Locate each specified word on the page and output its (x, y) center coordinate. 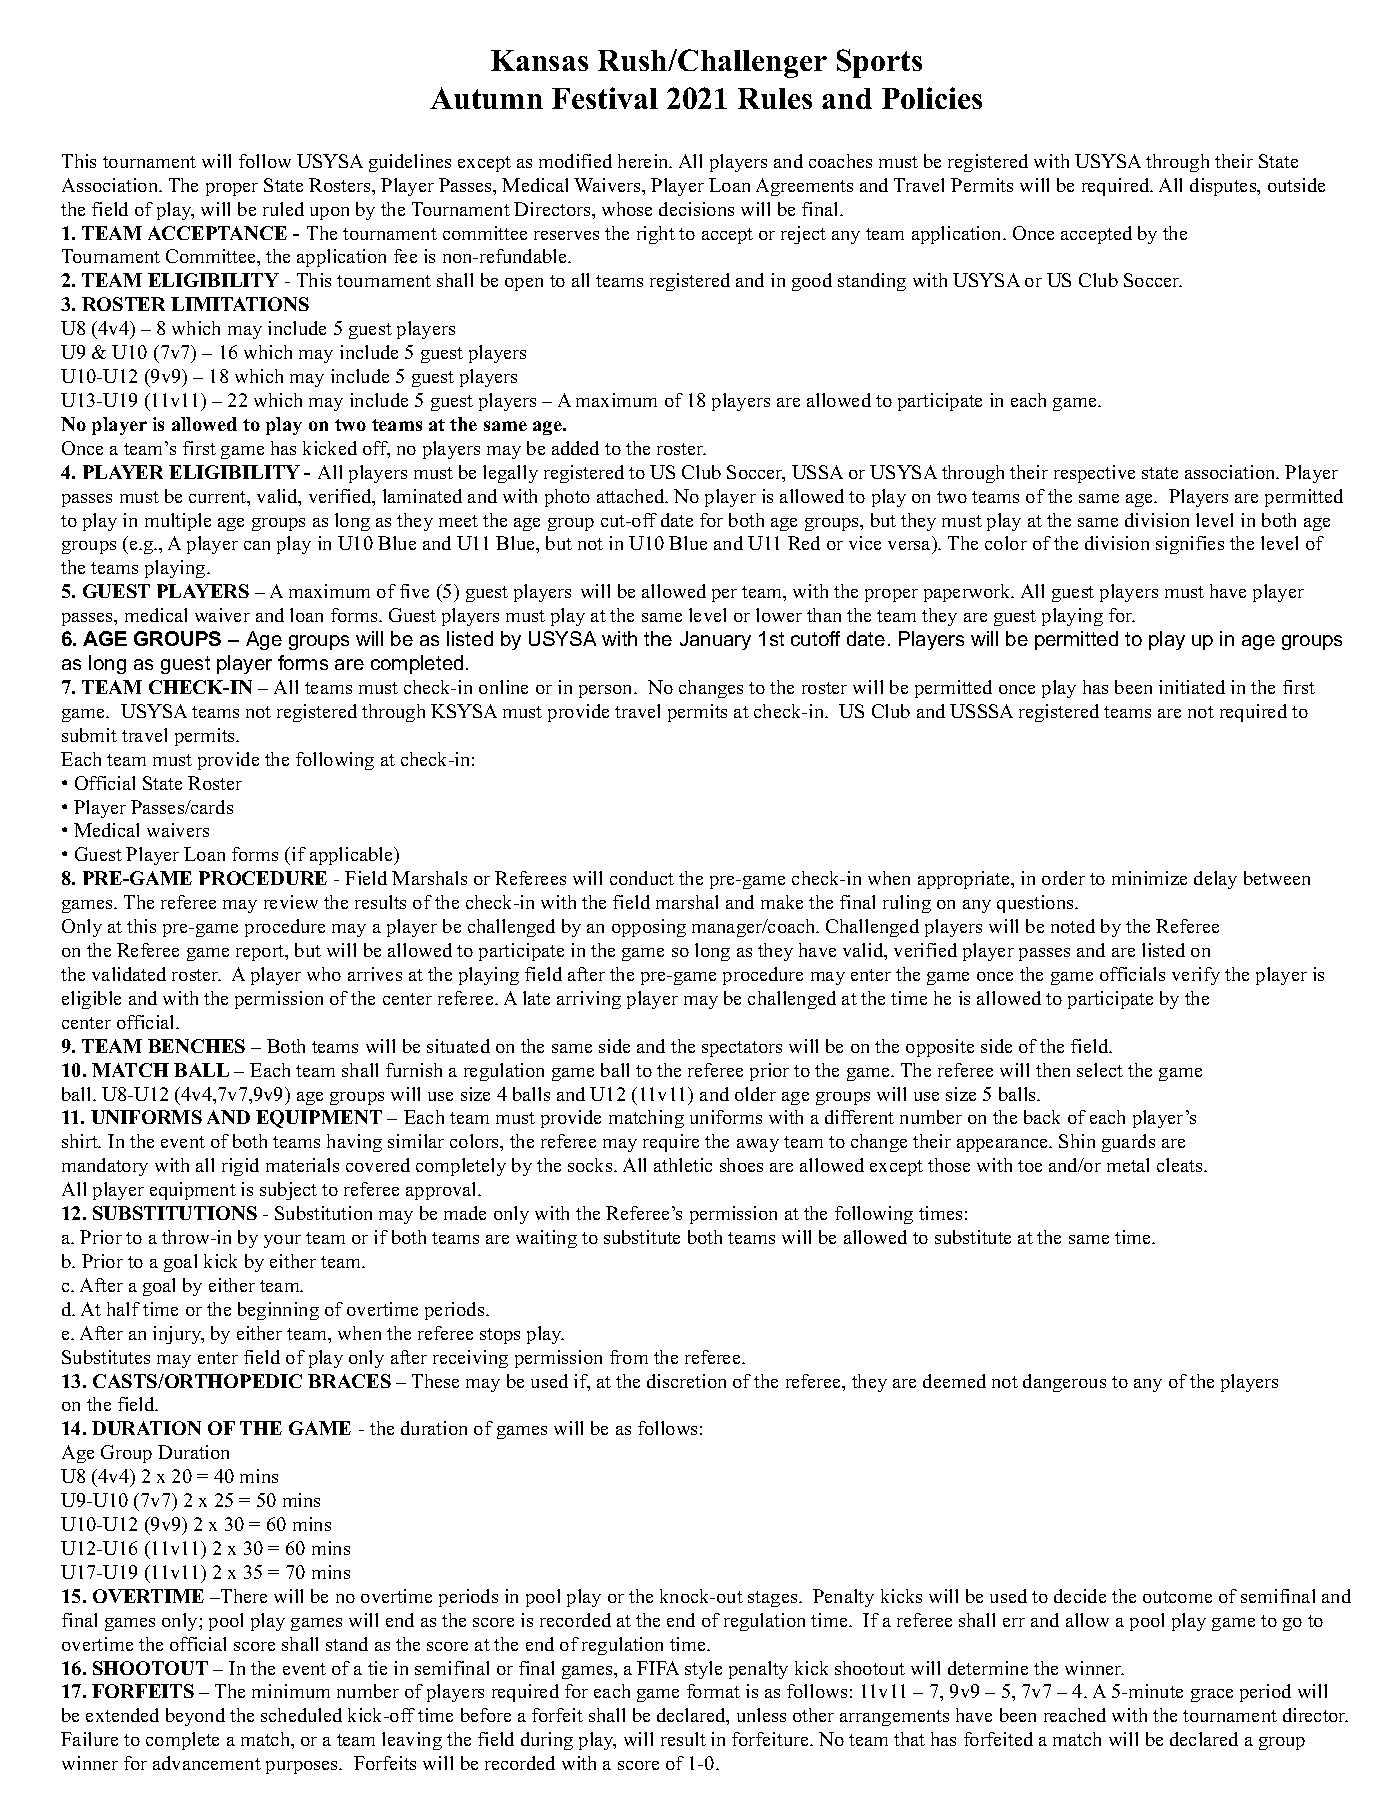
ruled (283, 209)
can (257, 545)
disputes (1224, 187)
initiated (1192, 687)
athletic (683, 1165)
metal (1128, 1165)
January (715, 640)
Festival (605, 98)
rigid (240, 1167)
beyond (195, 1717)
